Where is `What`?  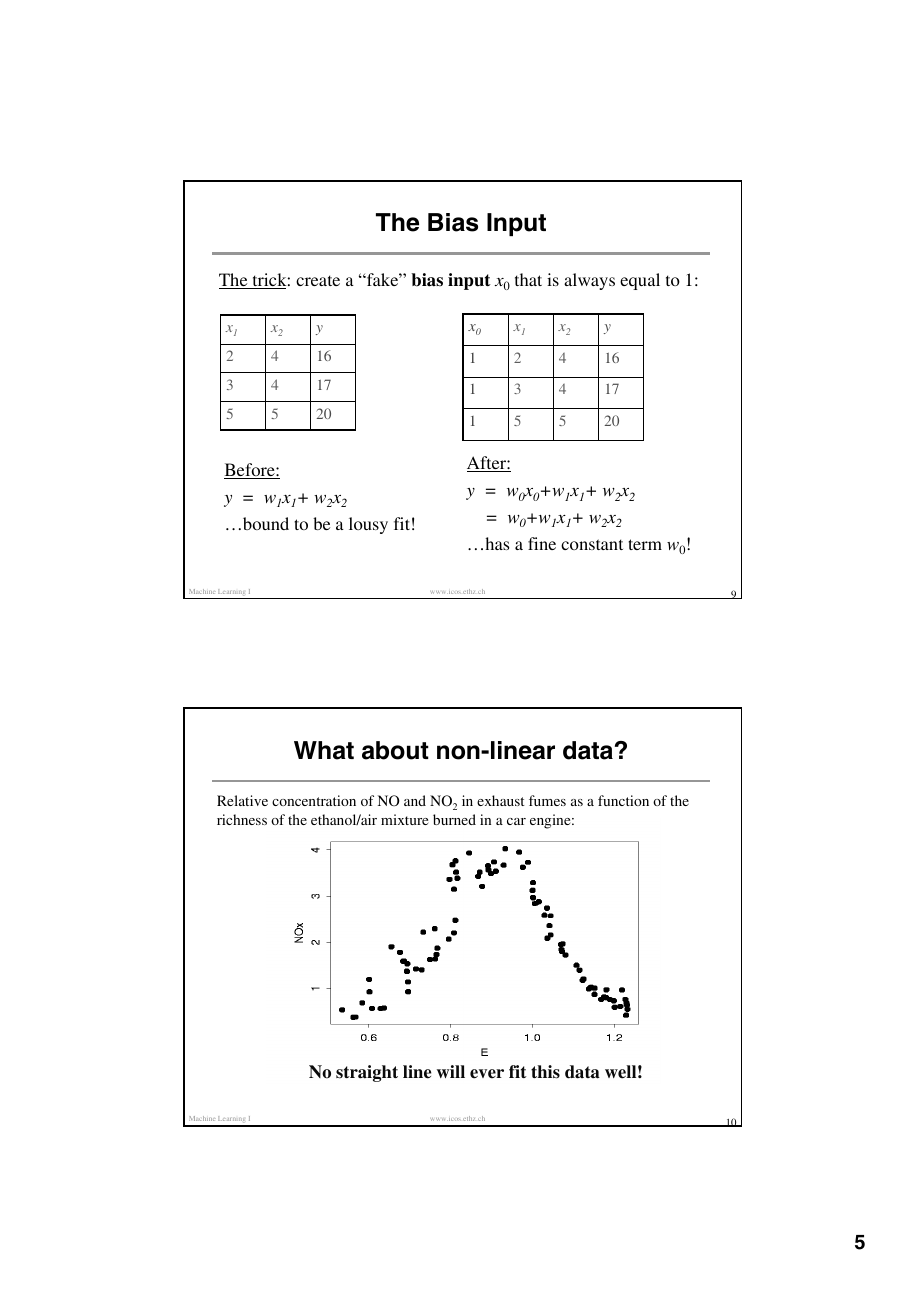
What is located at coordinates (324, 750).
